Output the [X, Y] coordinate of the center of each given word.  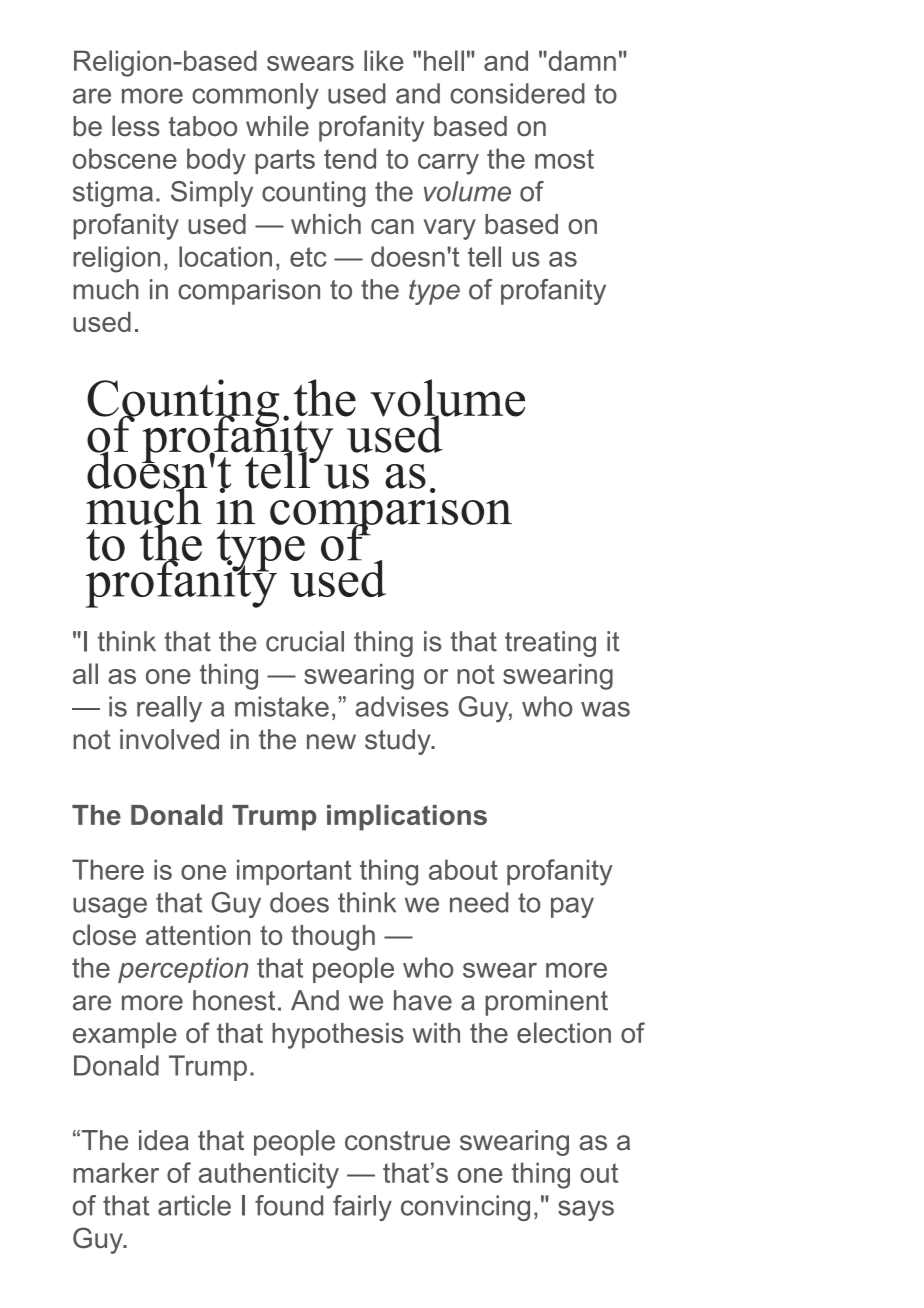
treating [550, 644]
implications [407, 817]
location [225, 256]
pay [572, 907]
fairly [362, 1208]
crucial [305, 641]
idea [164, 1140]
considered [517, 93]
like [384, 60]
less [136, 126]
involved [169, 739]
